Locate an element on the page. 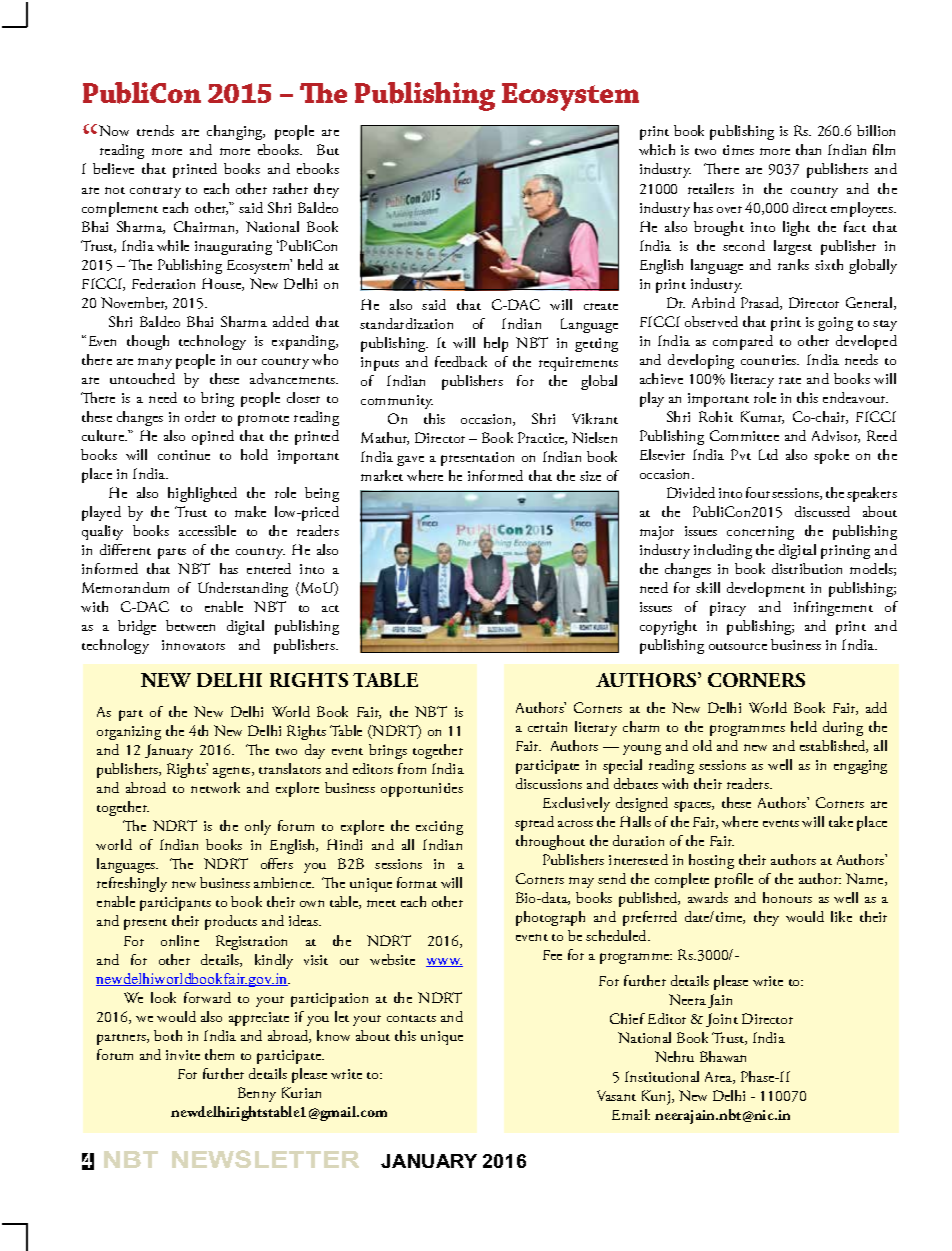 This image has height=1251, width=952. four is located at coordinates (759, 492).
